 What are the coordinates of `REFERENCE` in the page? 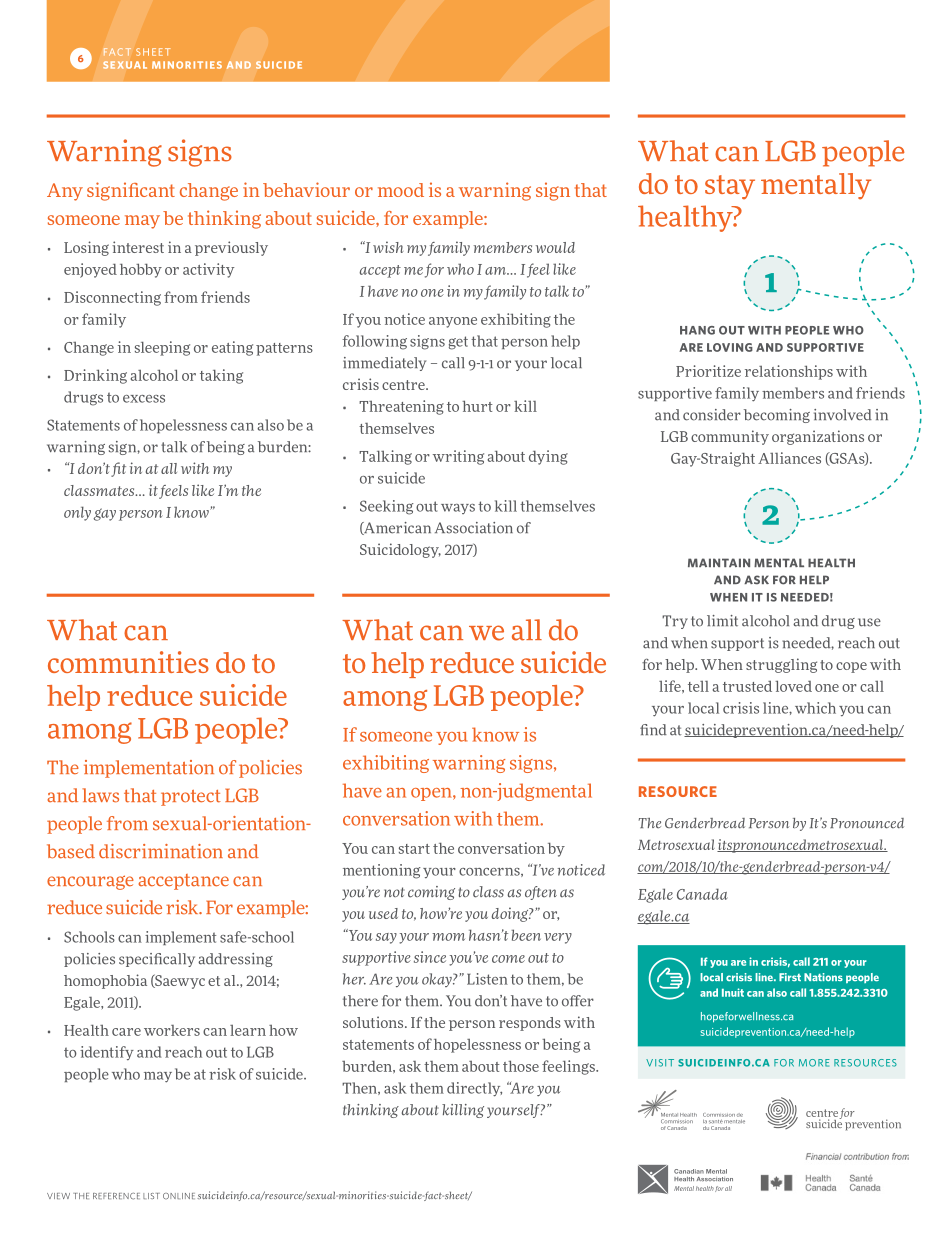 It's located at (116, 1196).
